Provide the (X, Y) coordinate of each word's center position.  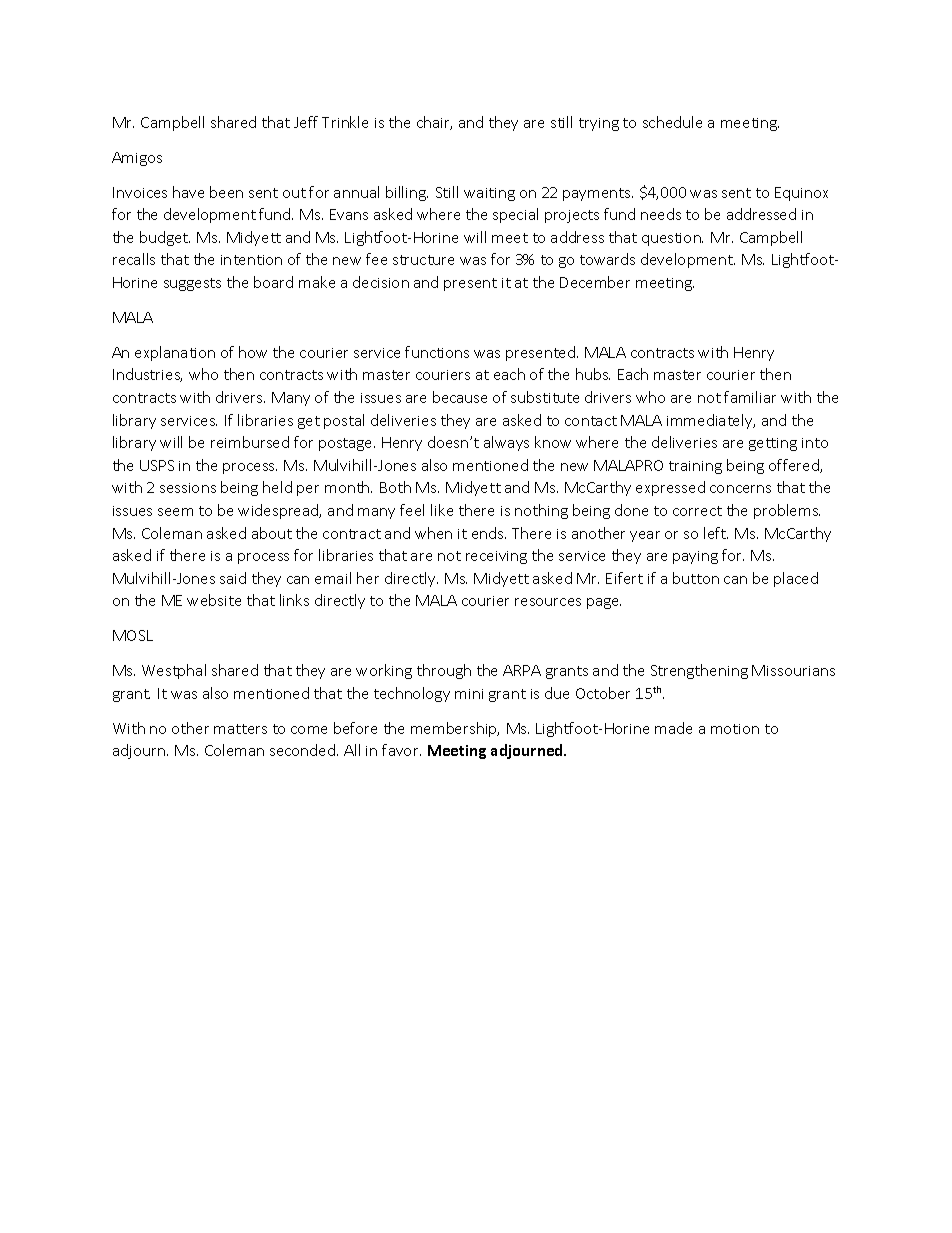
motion (735, 729)
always (506, 443)
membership (455, 729)
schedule (672, 122)
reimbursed (250, 442)
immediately (711, 421)
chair (434, 123)
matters (240, 729)
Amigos (137, 159)
